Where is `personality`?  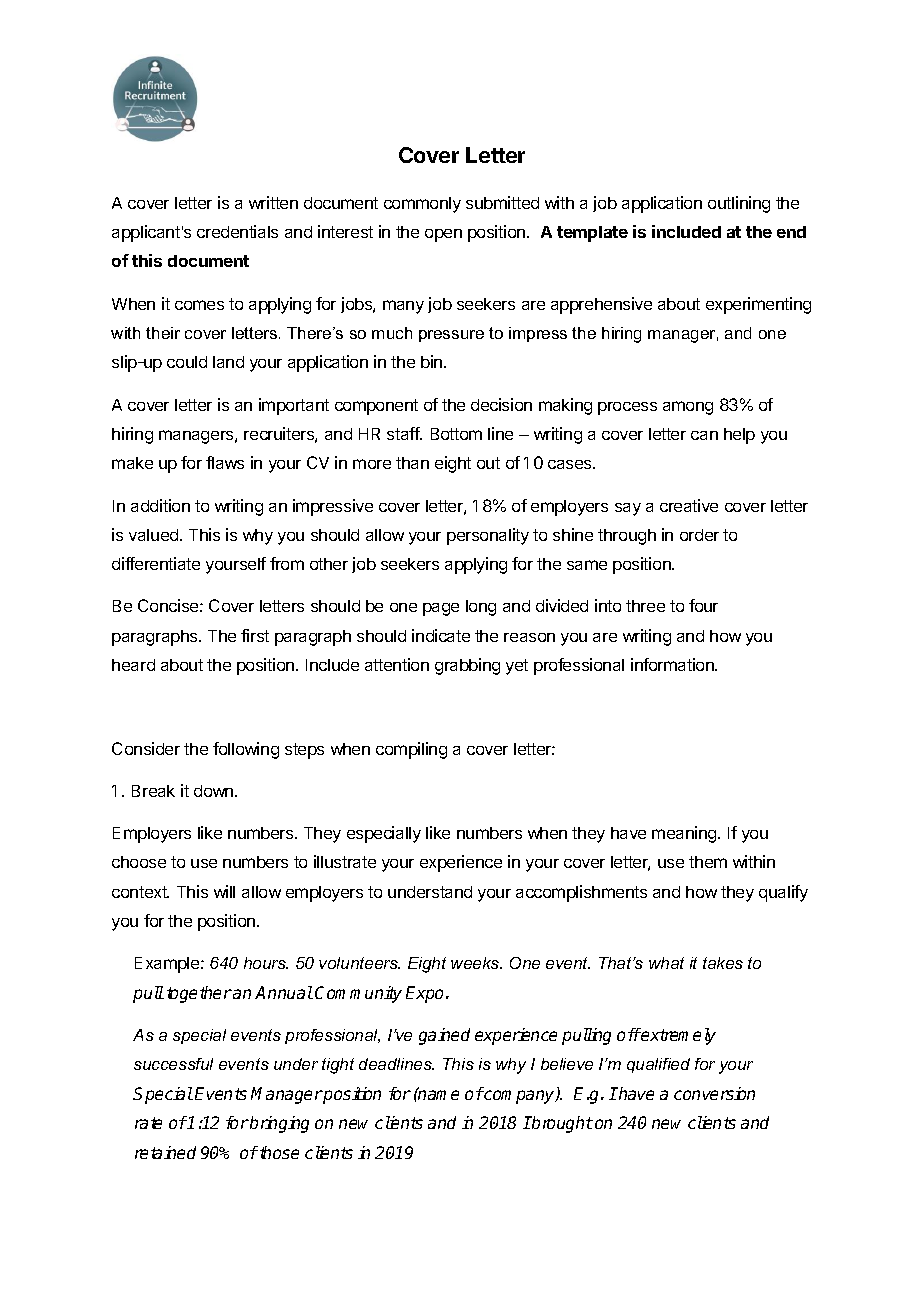 personality is located at coordinates (488, 536).
